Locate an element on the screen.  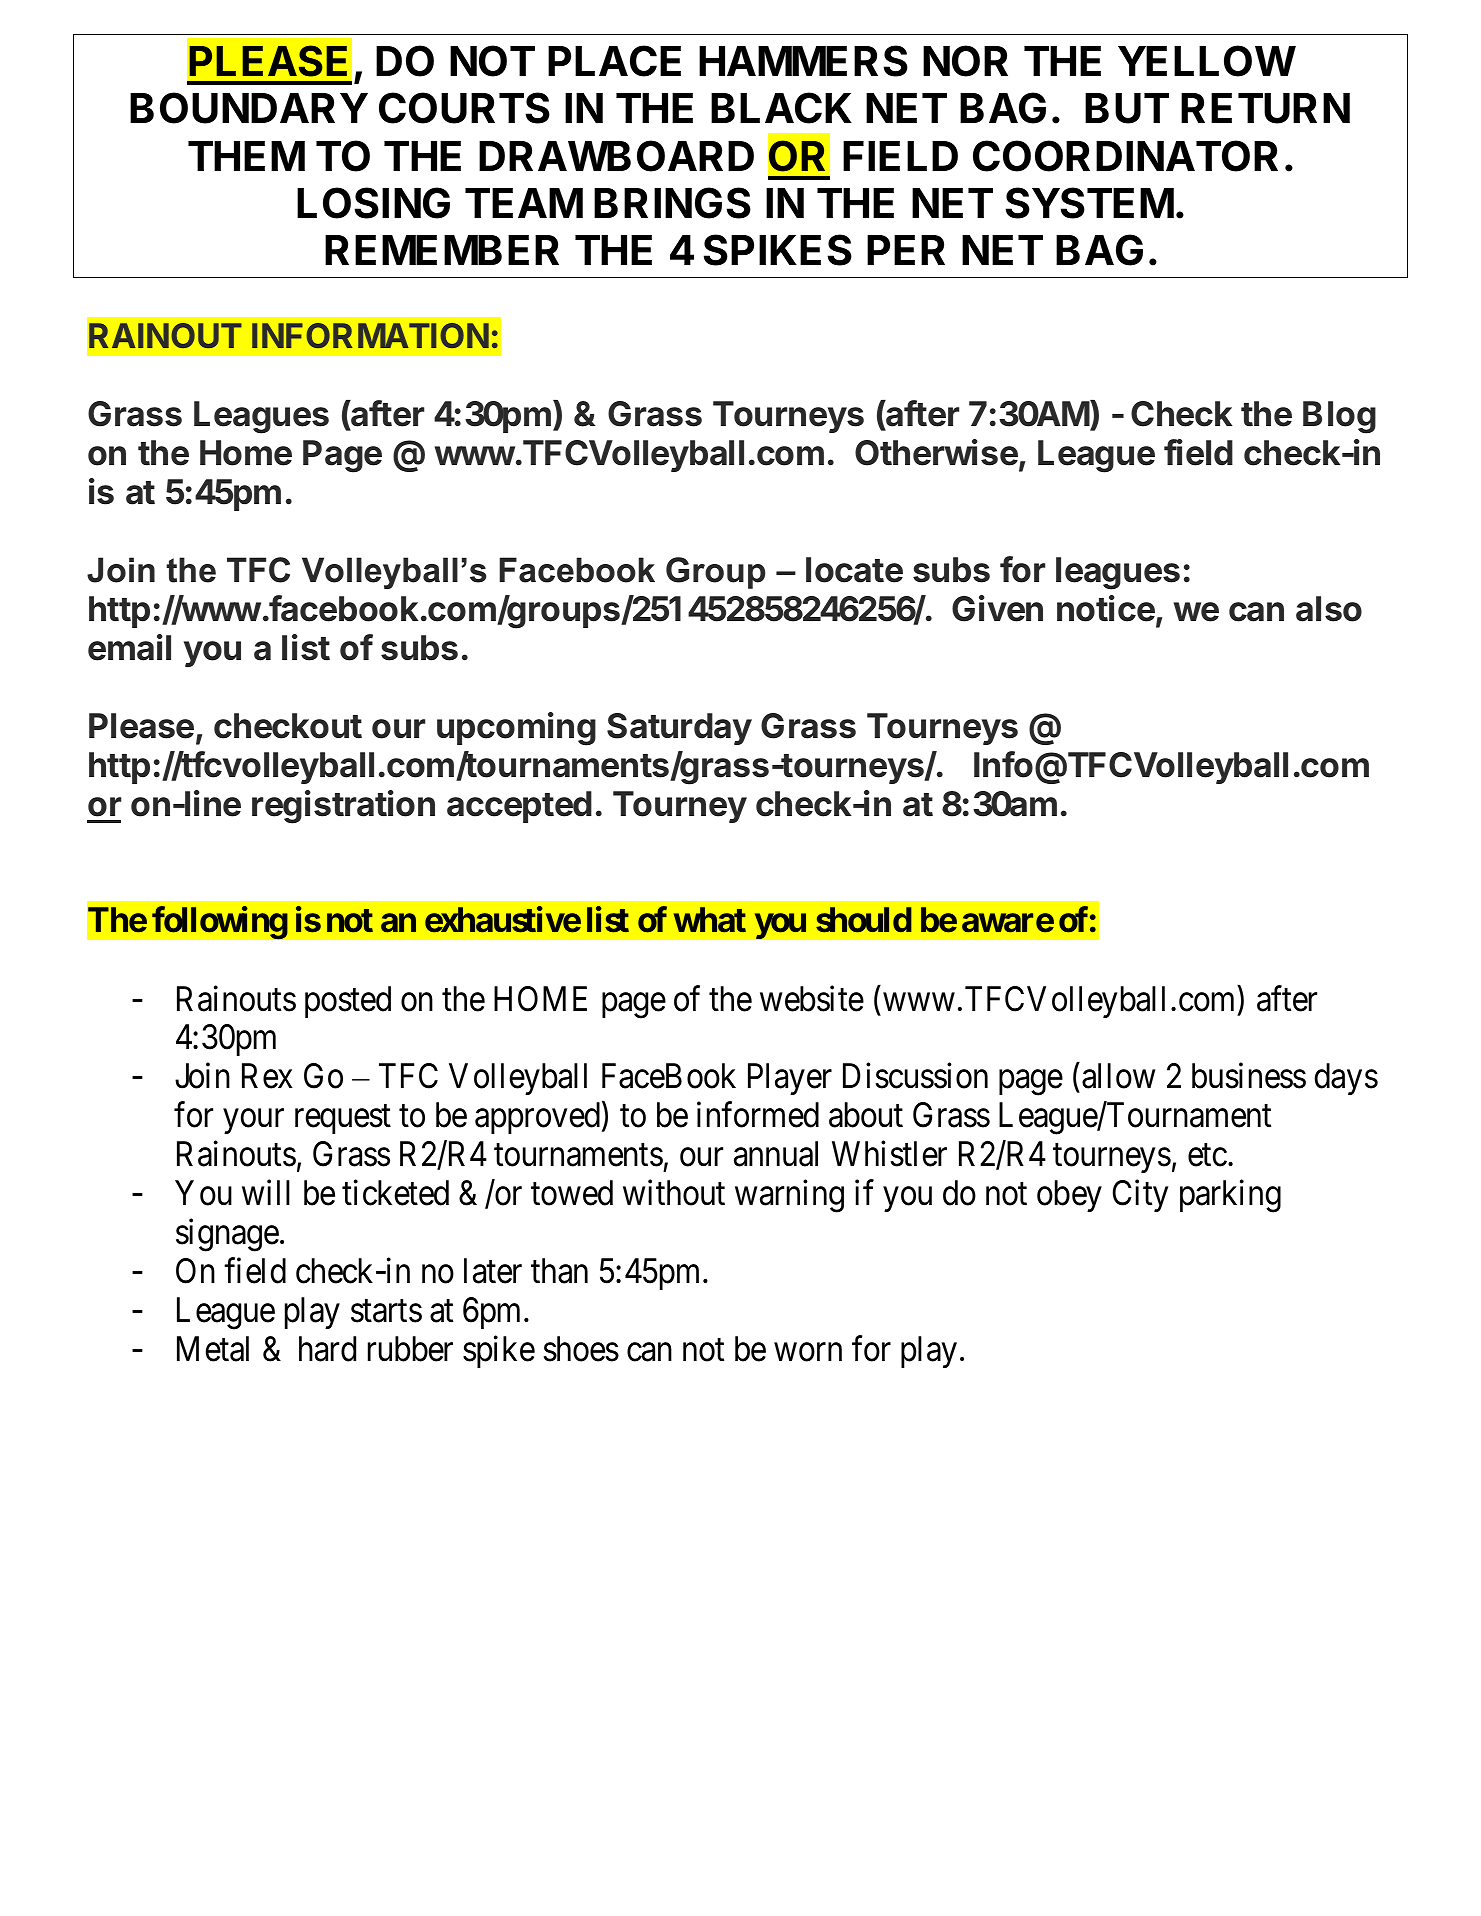
Blog is located at coordinates (1339, 417).
